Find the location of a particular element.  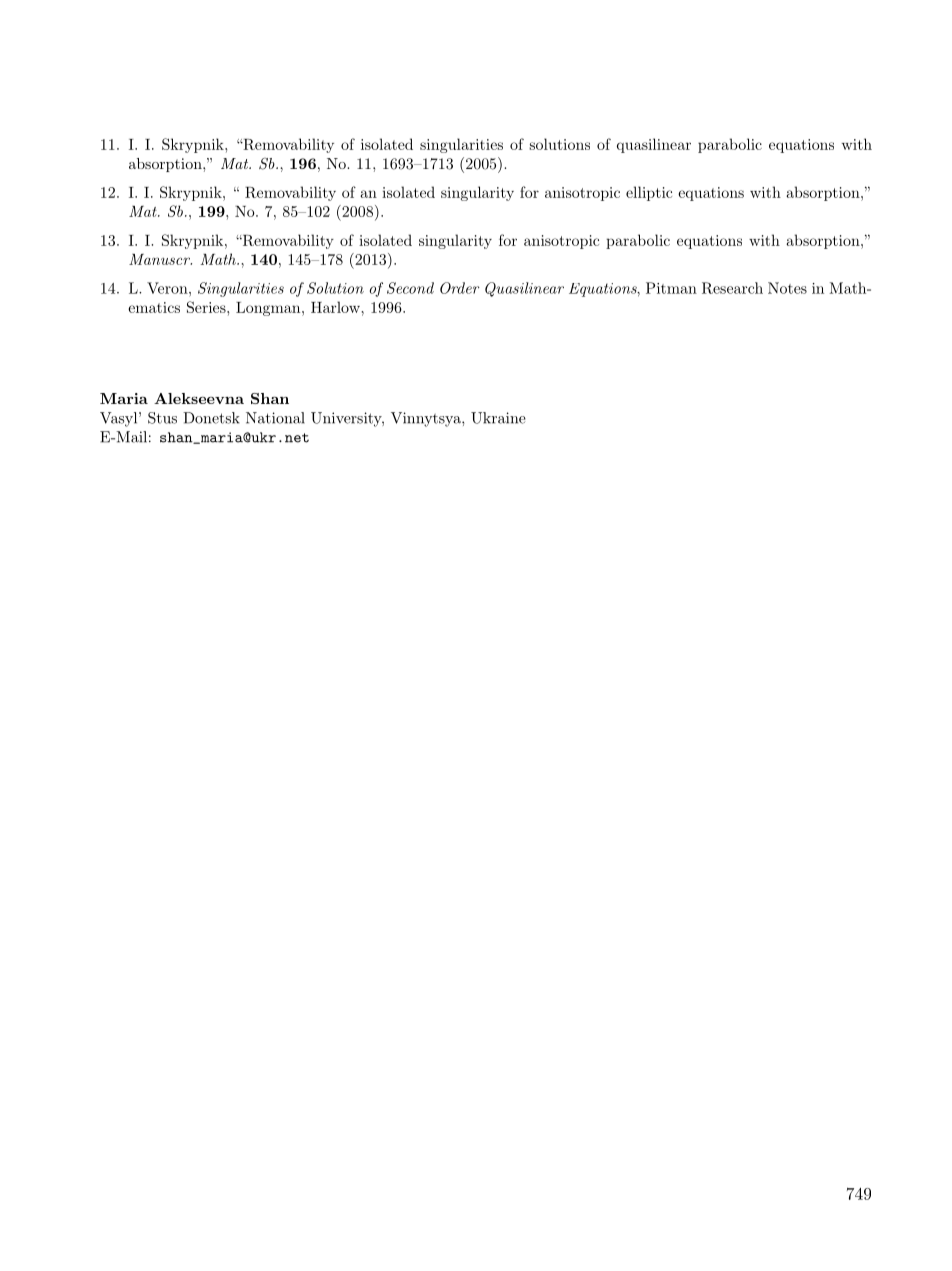

Donetsk is located at coordinates (211, 418).
